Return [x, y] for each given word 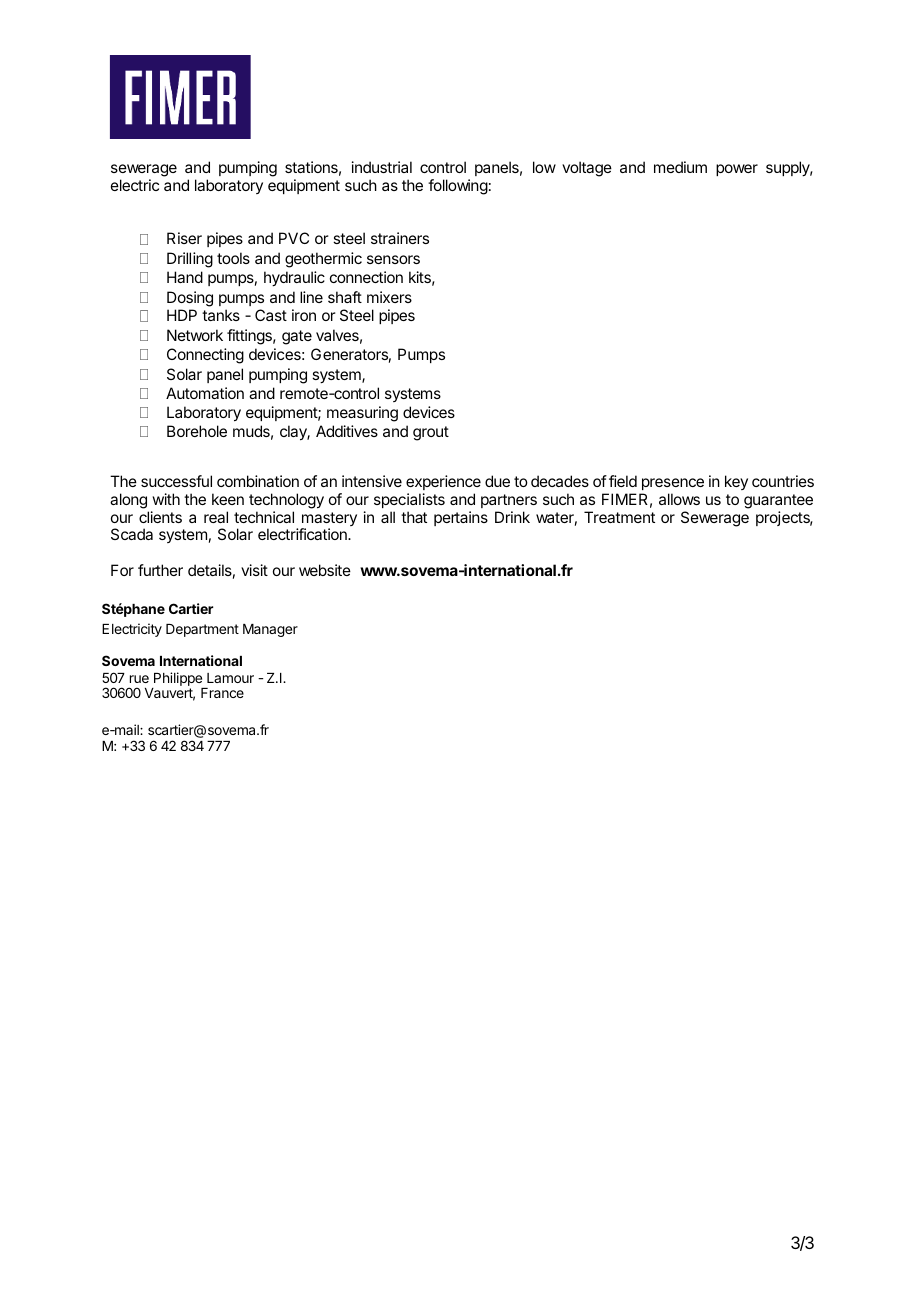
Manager [270, 630]
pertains [461, 518]
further [160, 570]
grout [431, 433]
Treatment [619, 517]
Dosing [190, 299]
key [736, 482]
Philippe [178, 680]
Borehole [197, 431]
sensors [393, 259]
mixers [389, 297]
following [458, 187]
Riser [184, 238]
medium [680, 167]
